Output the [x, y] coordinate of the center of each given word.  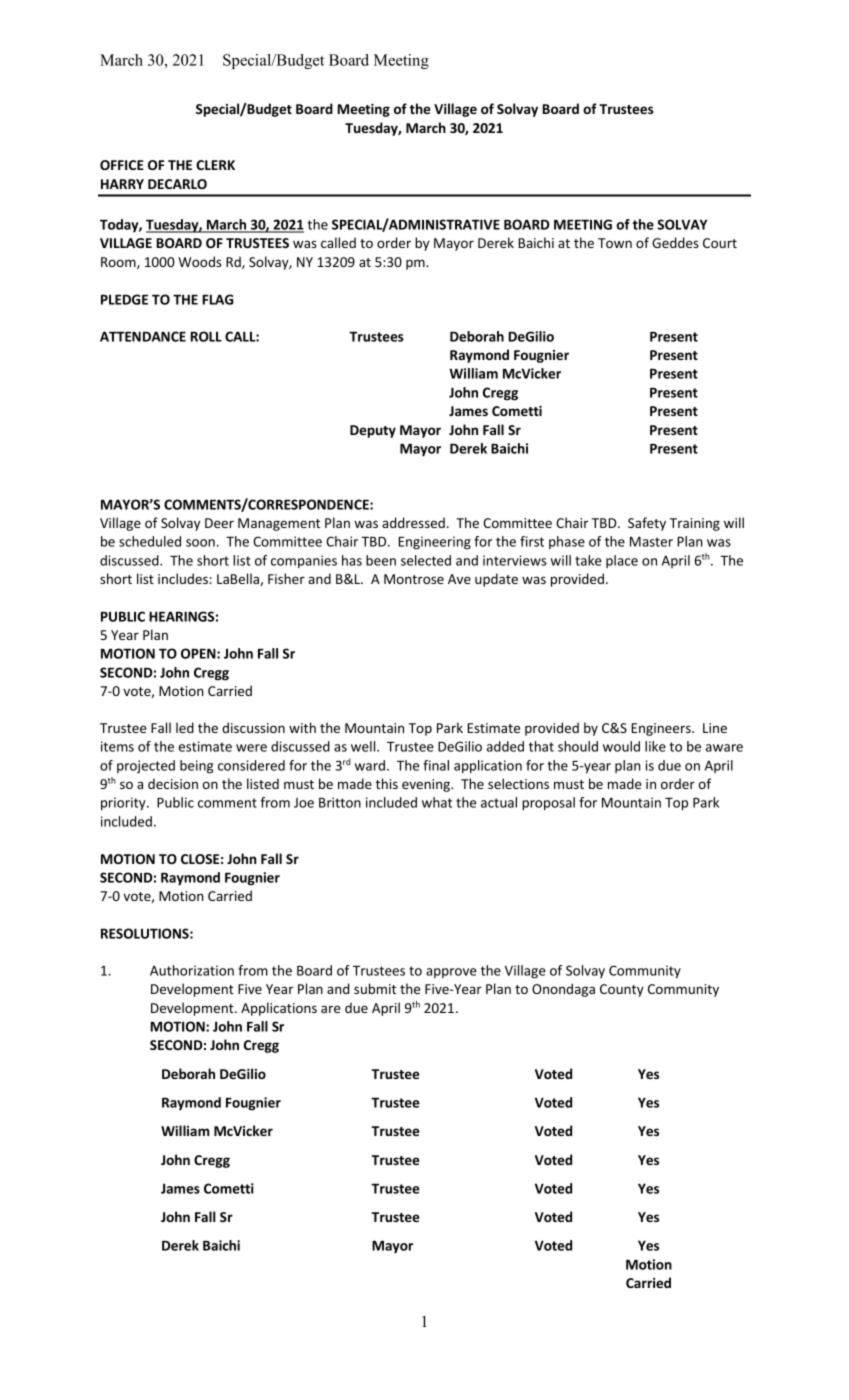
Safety [647, 524]
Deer [219, 523]
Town [615, 243]
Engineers [662, 729]
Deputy [373, 431]
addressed [413, 522]
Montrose [414, 579]
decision [173, 783]
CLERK [215, 165]
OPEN [199, 653]
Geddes [675, 242]
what [437, 802]
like [655, 746]
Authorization [192, 970]
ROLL [206, 336]
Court [720, 243]
